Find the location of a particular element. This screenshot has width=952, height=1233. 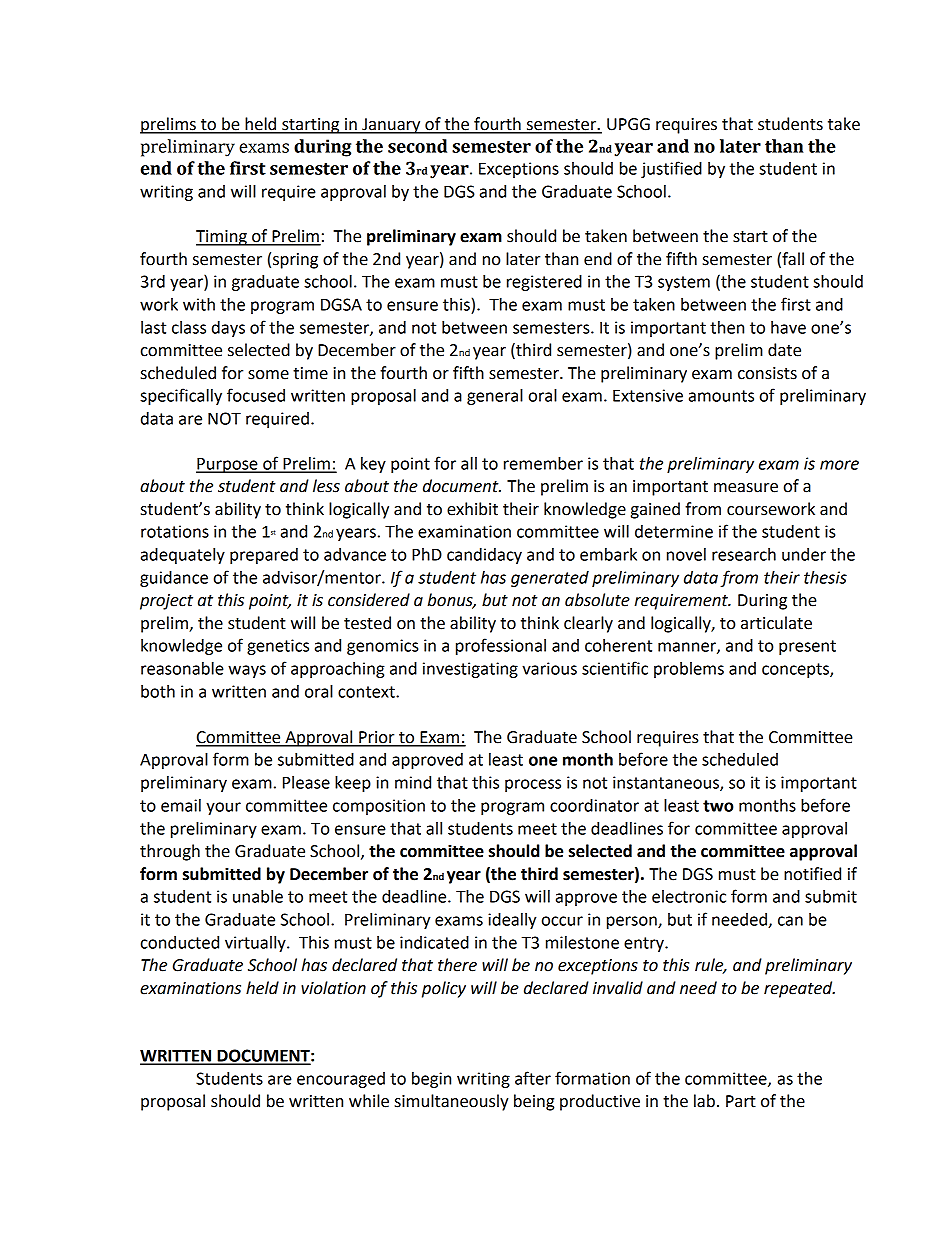

encouraged is located at coordinates (341, 1080).
